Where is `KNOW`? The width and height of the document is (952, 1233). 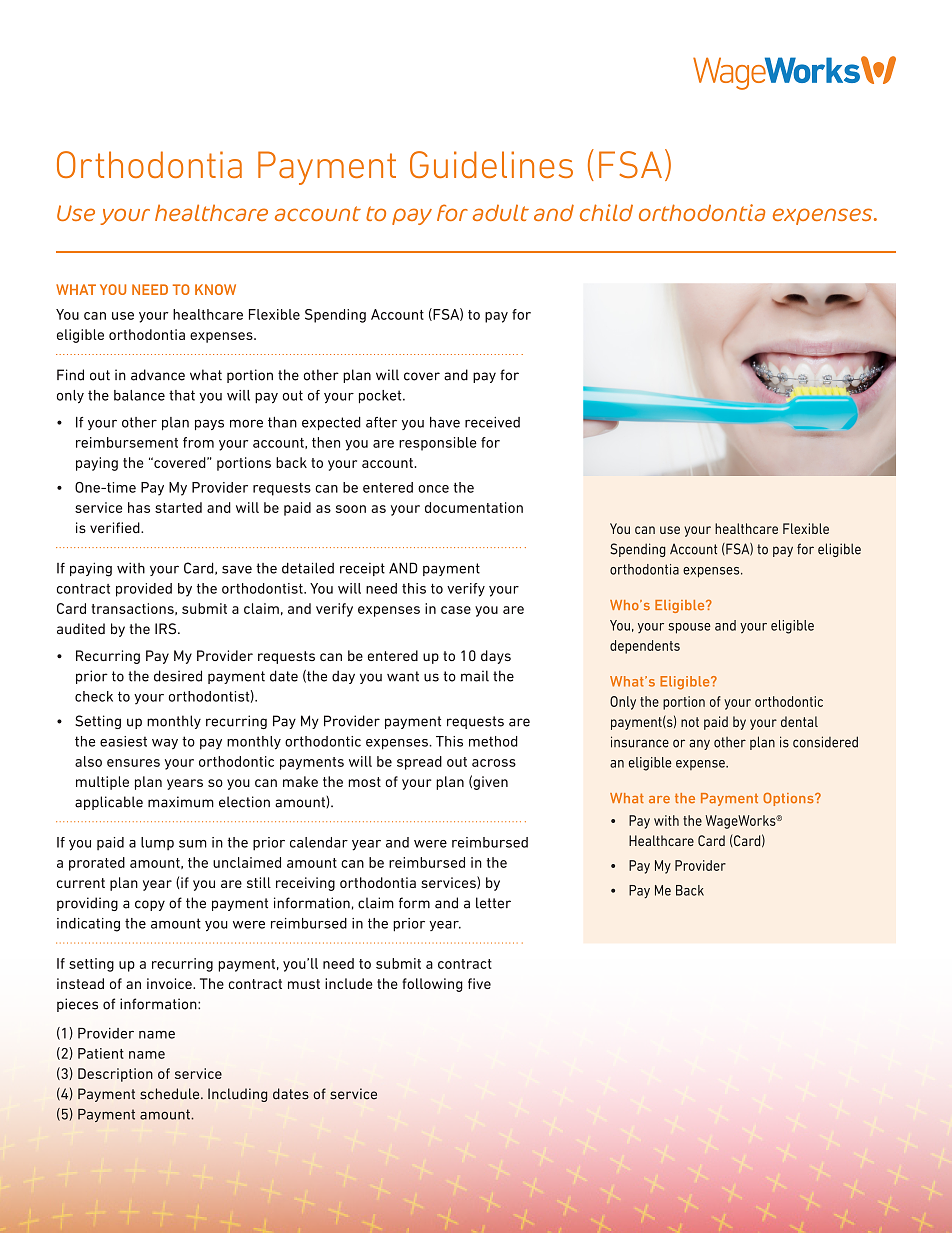
KNOW is located at coordinates (215, 289).
